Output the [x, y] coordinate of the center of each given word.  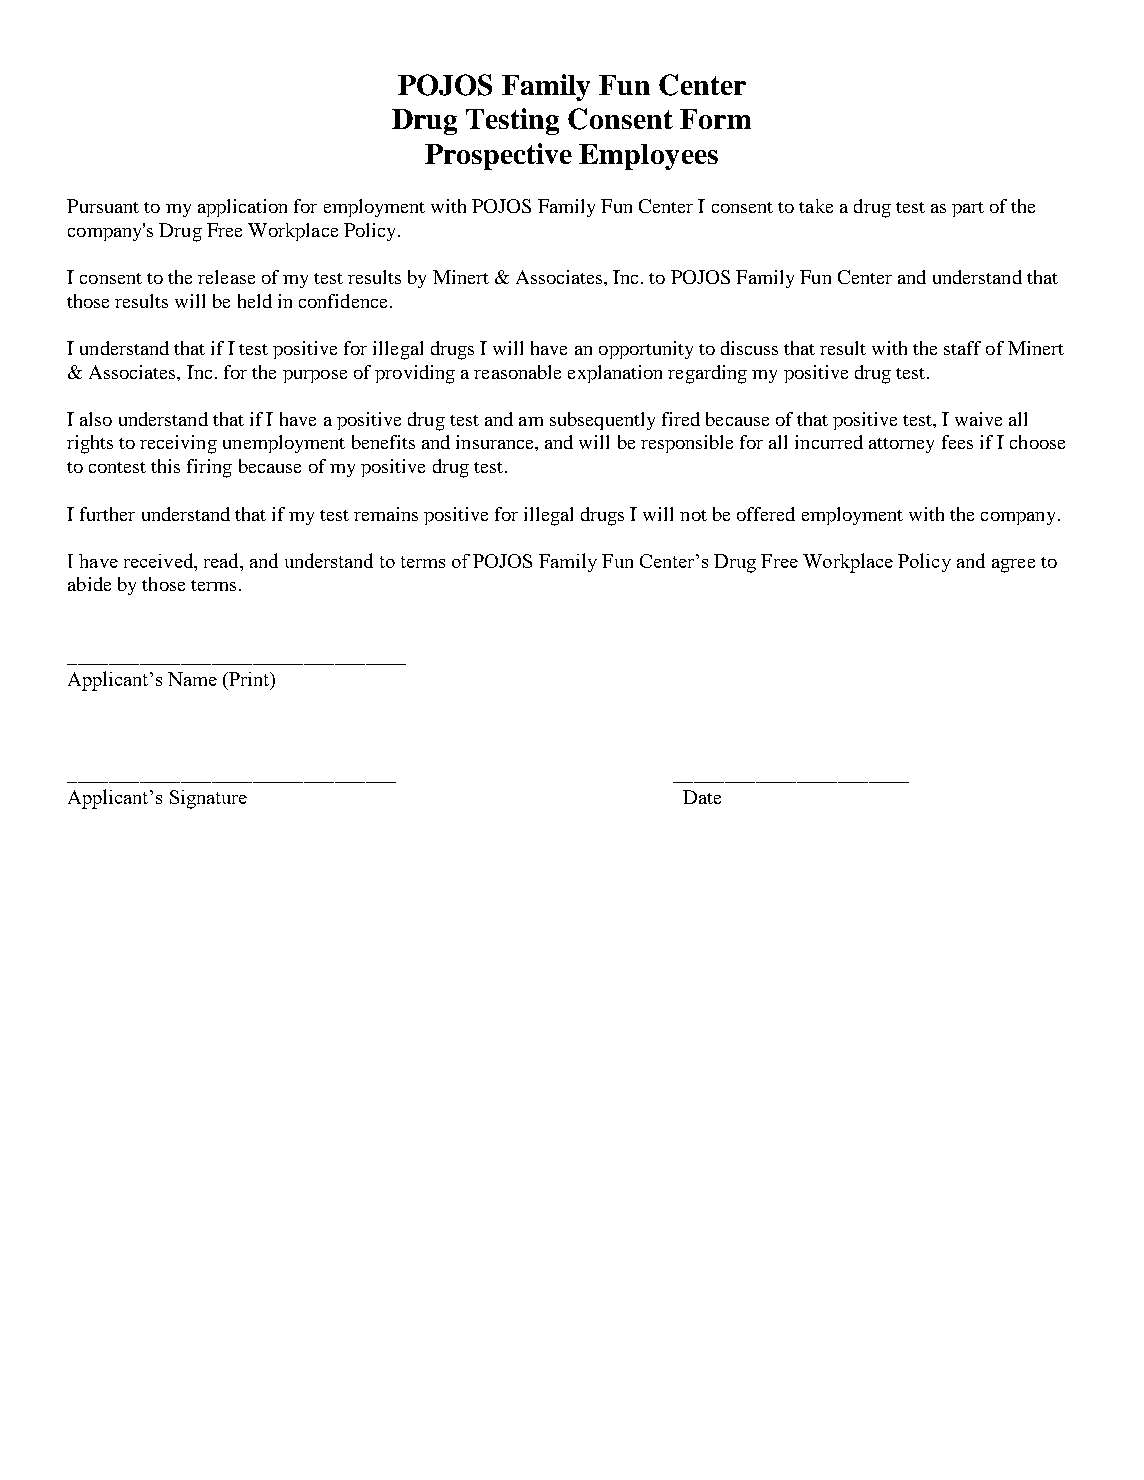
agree [1013, 566]
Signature [208, 799]
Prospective [498, 156]
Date [702, 797]
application [242, 208]
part [968, 209]
